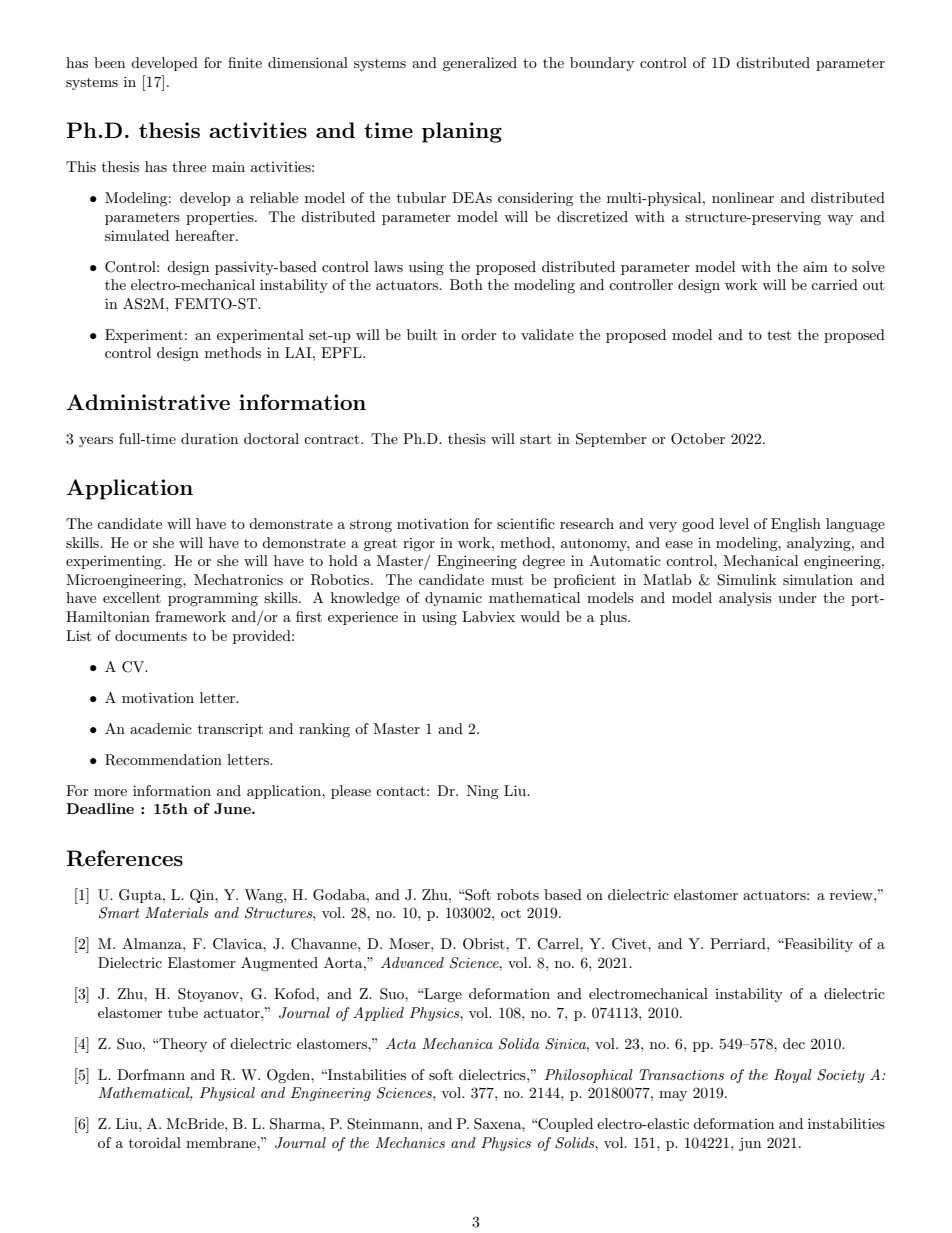  I want to click on Mechanics, so click(410, 1142).
